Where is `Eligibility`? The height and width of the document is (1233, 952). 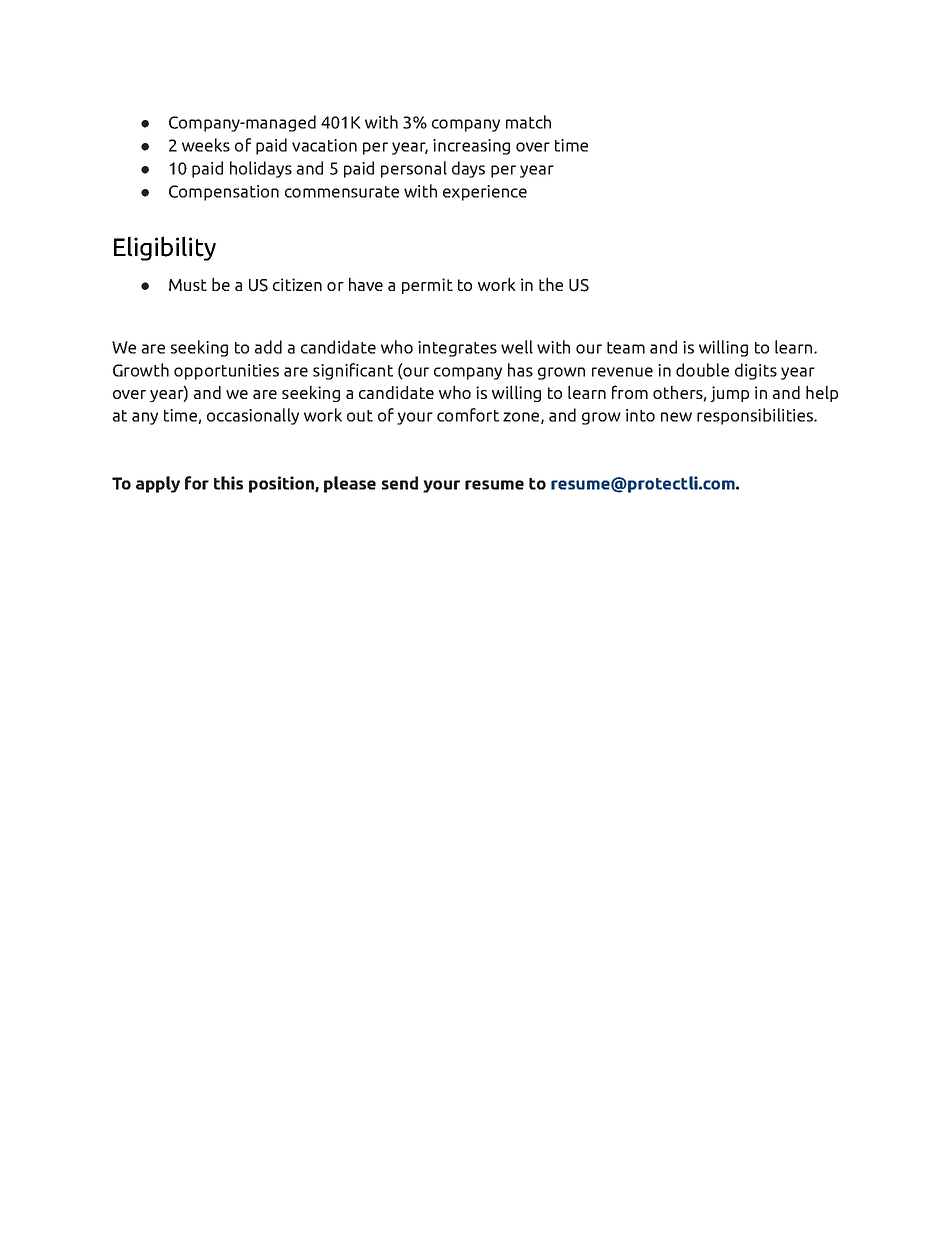 Eligibility is located at coordinates (165, 248).
